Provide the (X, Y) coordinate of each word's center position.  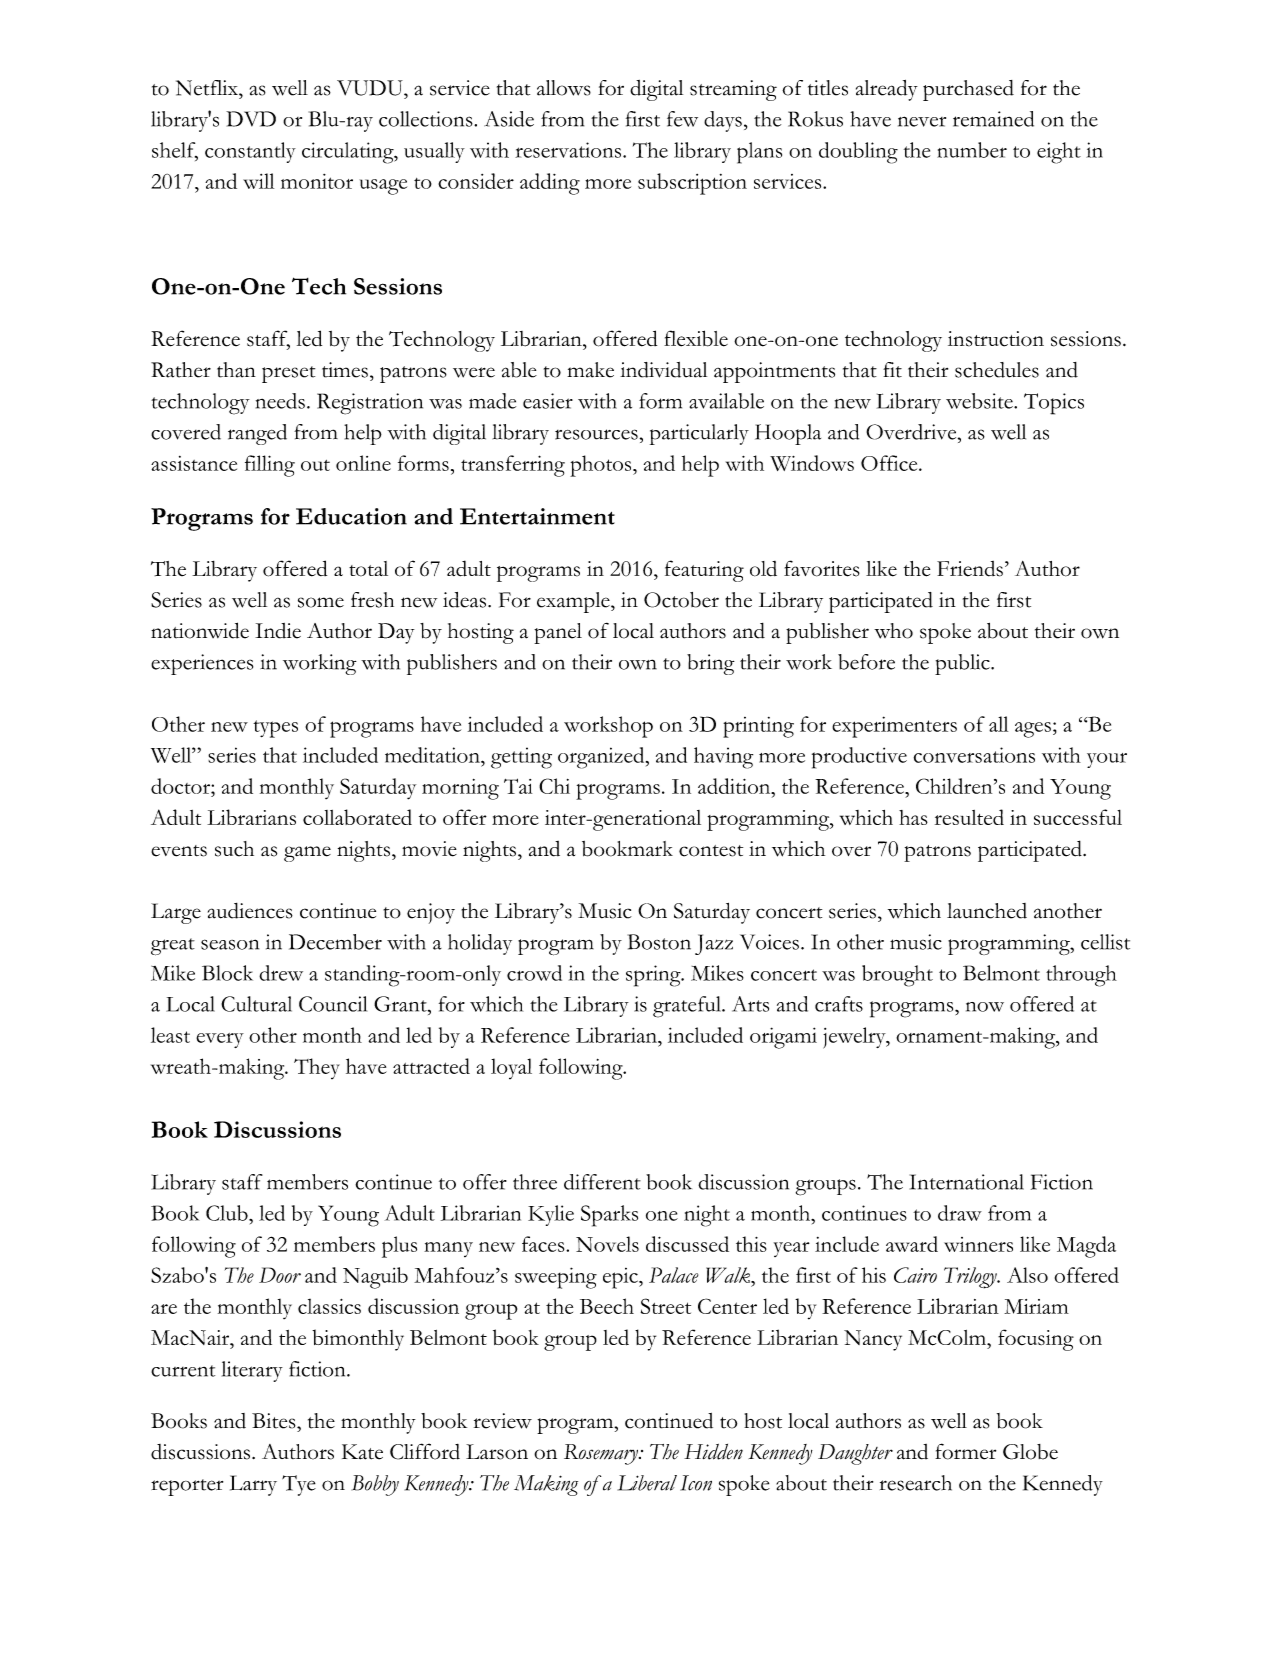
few (682, 119)
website (980, 401)
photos (602, 466)
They (317, 1068)
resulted (969, 817)
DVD (251, 119)
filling (270, 466)
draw (960, 1213)
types (275, 729)
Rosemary (602, 1454)
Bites (275, 1421)
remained (993, 119)
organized (602, 758)
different (602, 1182)
